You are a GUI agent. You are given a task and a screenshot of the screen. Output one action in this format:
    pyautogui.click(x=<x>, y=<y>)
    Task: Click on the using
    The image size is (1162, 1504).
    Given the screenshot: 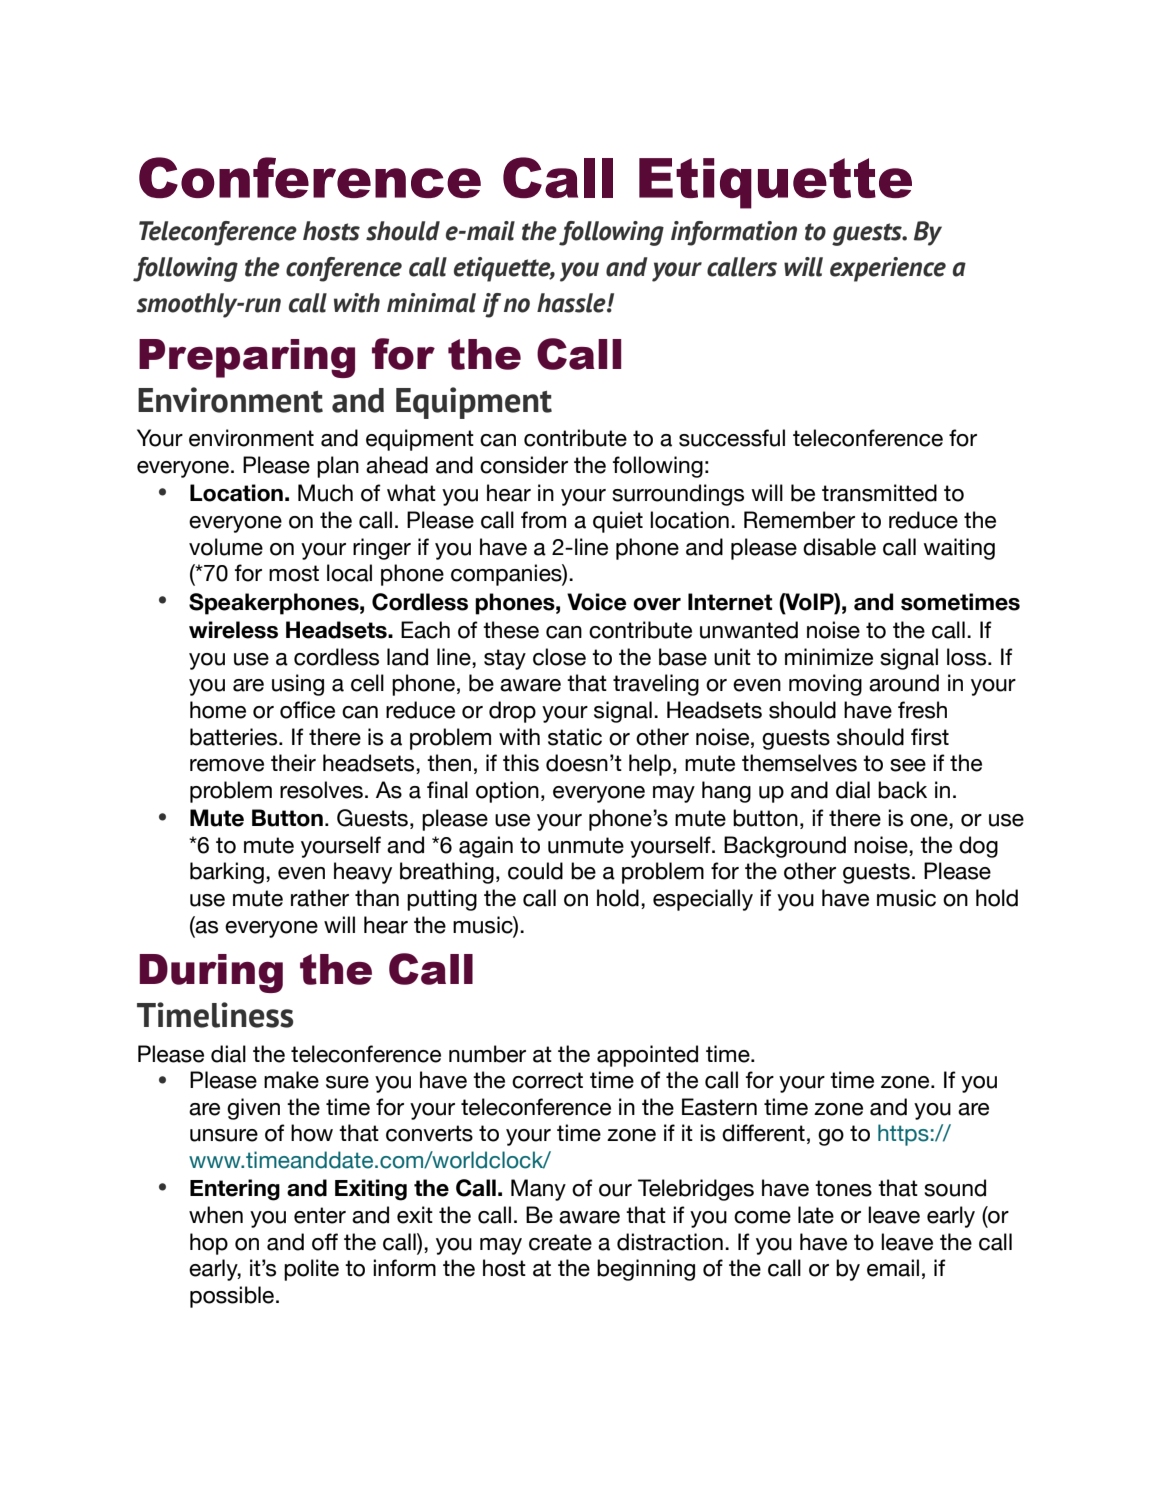 What is the action you would take?
    pyautogui.click(x=298, y=685)
